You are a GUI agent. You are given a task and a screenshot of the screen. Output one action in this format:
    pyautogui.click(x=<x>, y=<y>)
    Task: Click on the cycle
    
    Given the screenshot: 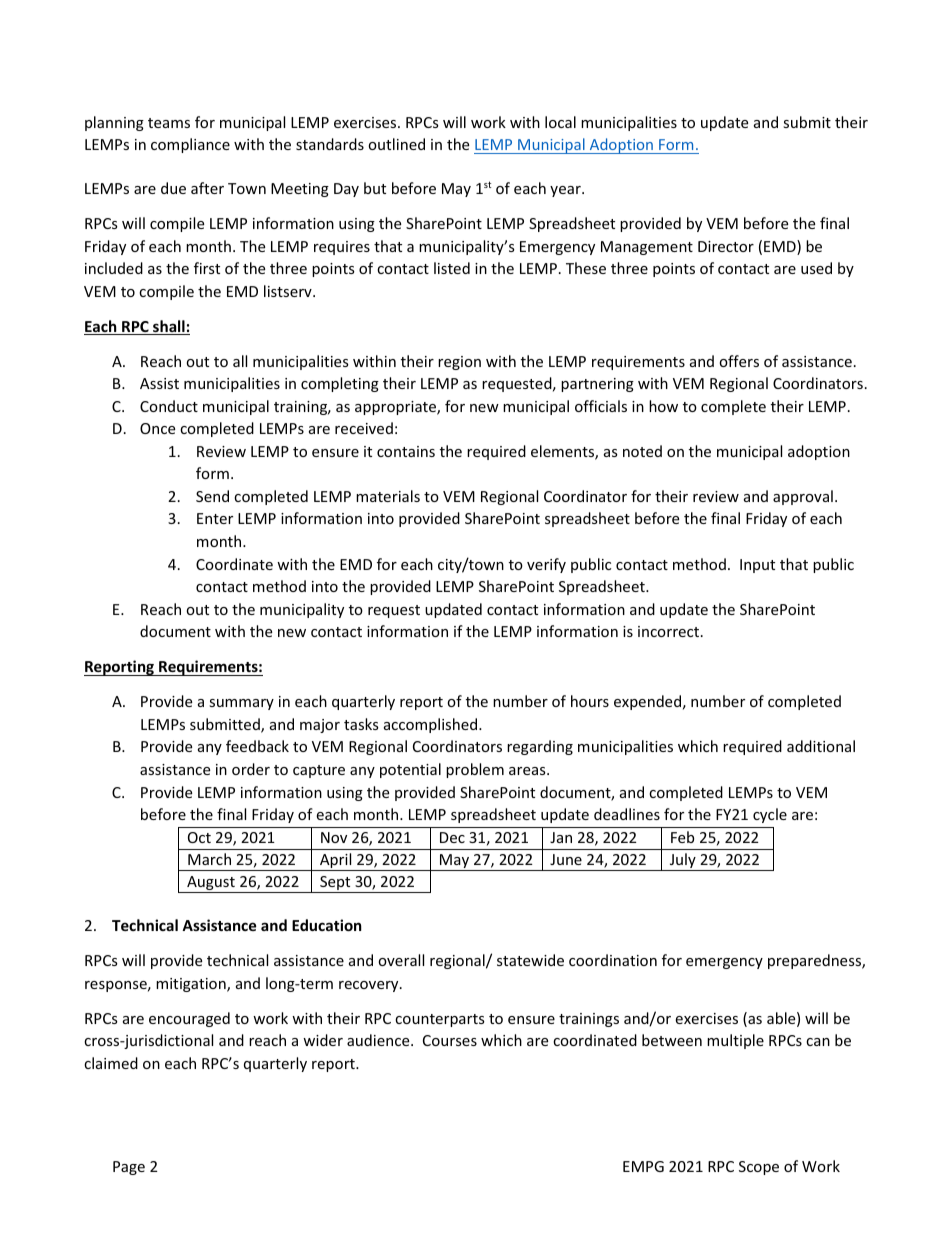 What is the action you would take?
    pyautogui.click(x=770, y=815)
